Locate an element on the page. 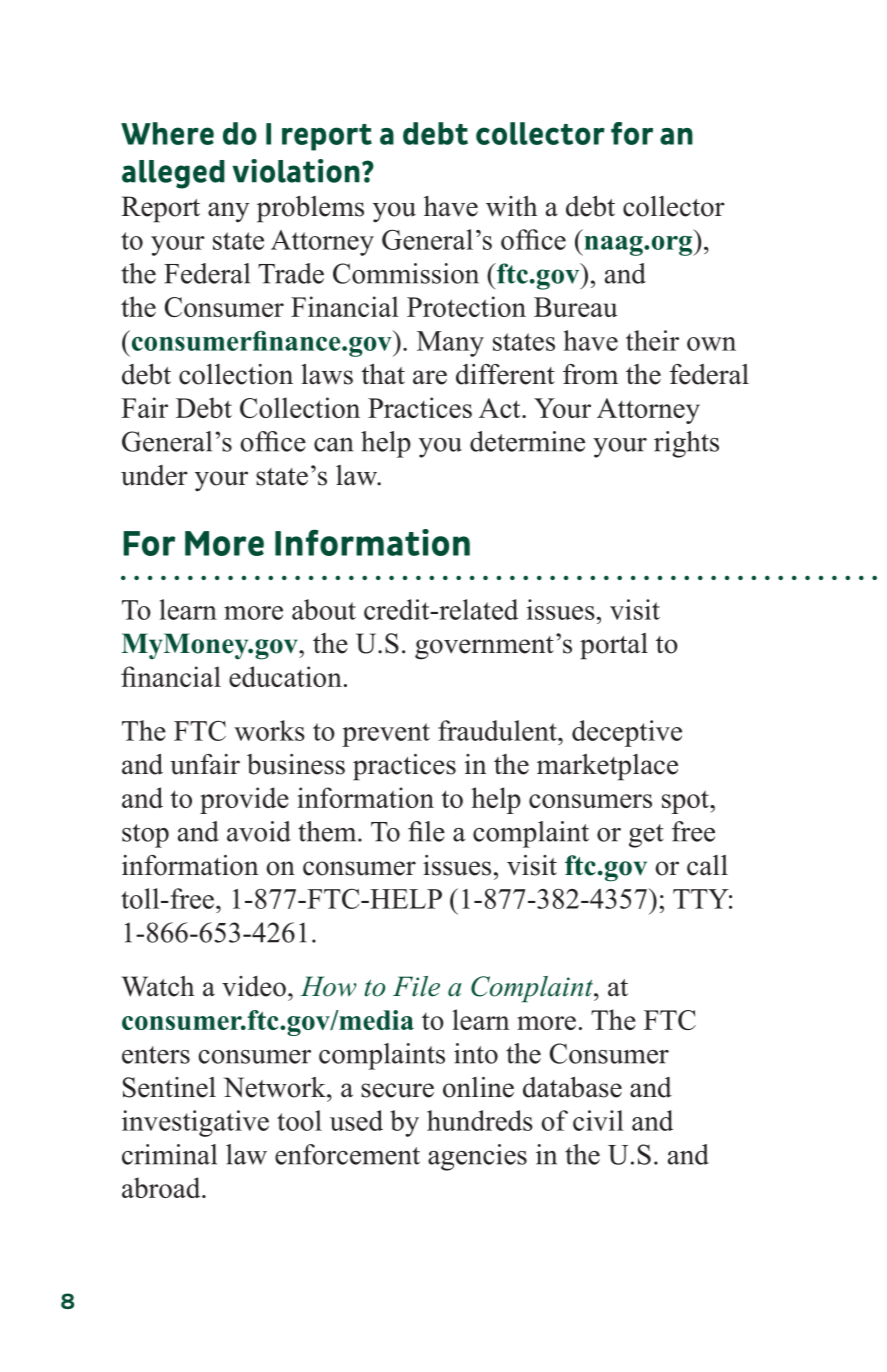 The height and width of the page is (1372, 887). civil is located at coordinates (598, 1120).
